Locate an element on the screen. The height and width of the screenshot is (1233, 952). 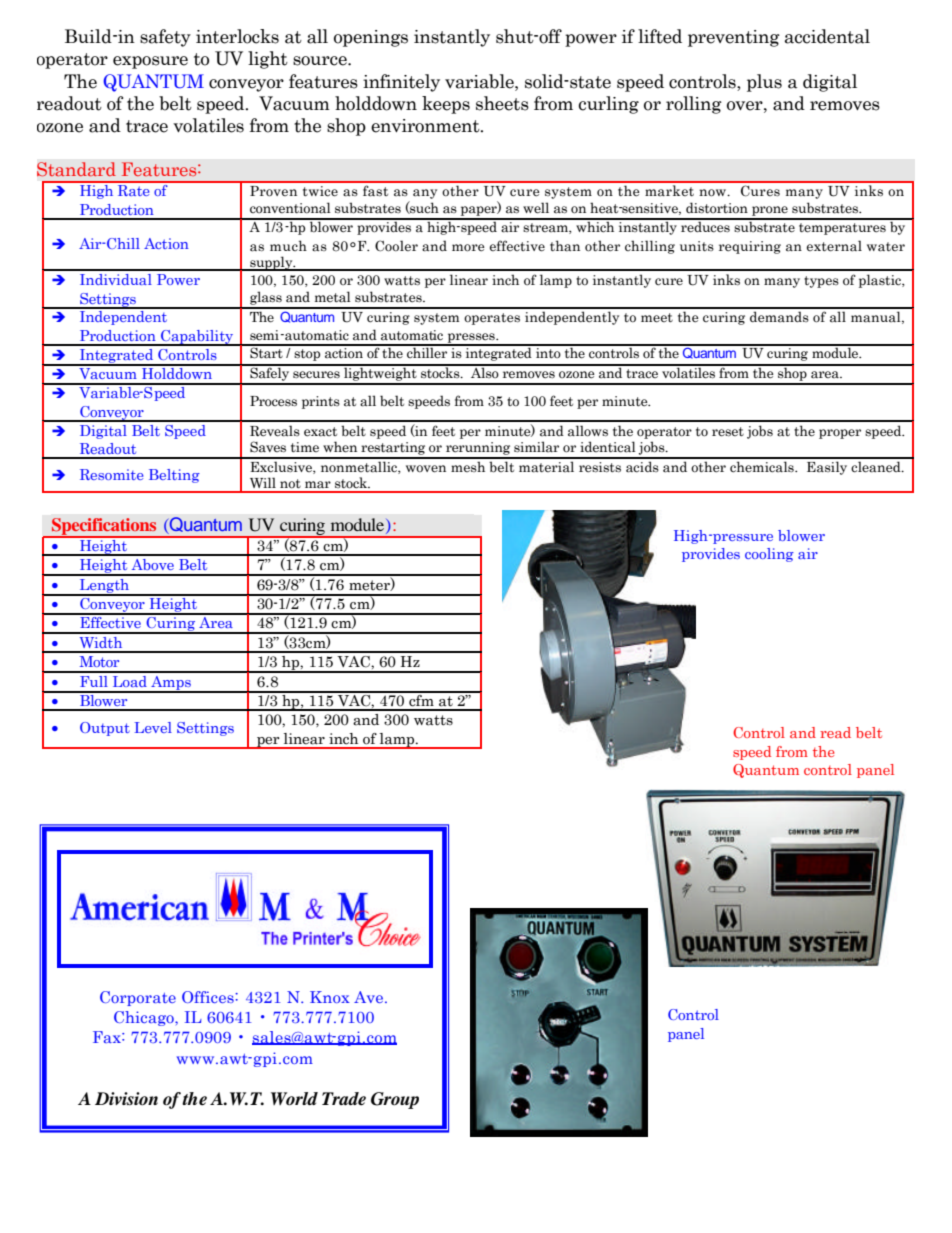
Division is located at coordinates (126, 1099).
